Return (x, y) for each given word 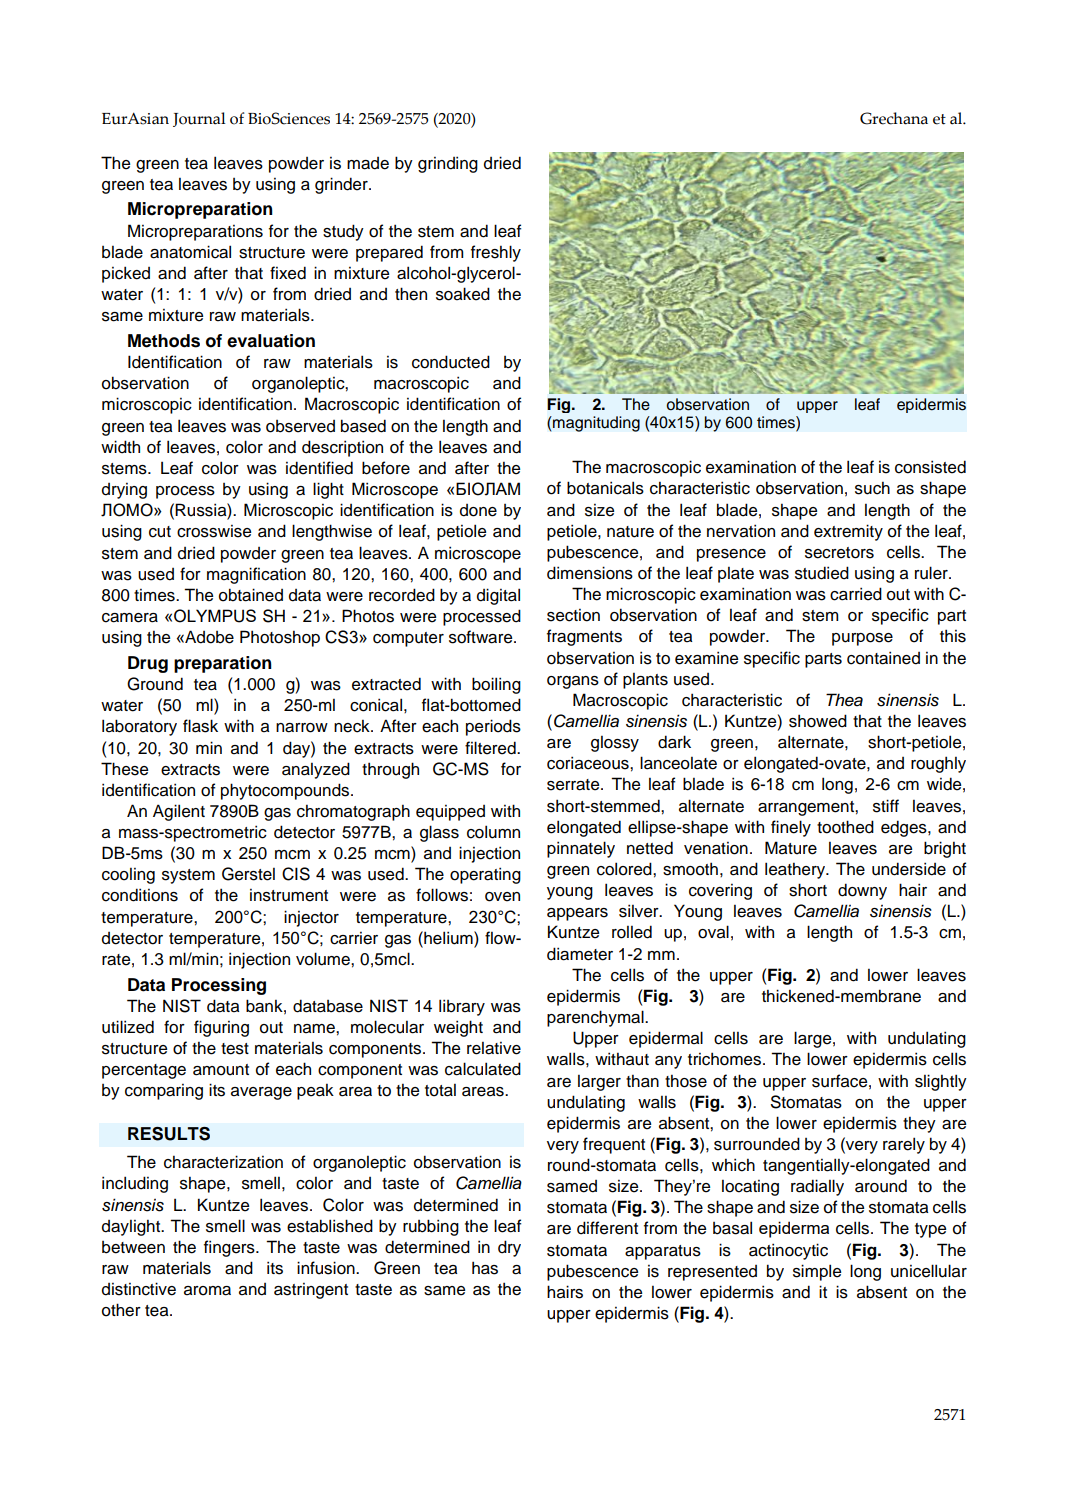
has (485, 1268)
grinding (448, 164)
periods (493, 727)
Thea (844, 700)
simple (817, 1272)
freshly (496, 253)
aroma (207, 1291)
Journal (199, 119)
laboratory (139, 727)
